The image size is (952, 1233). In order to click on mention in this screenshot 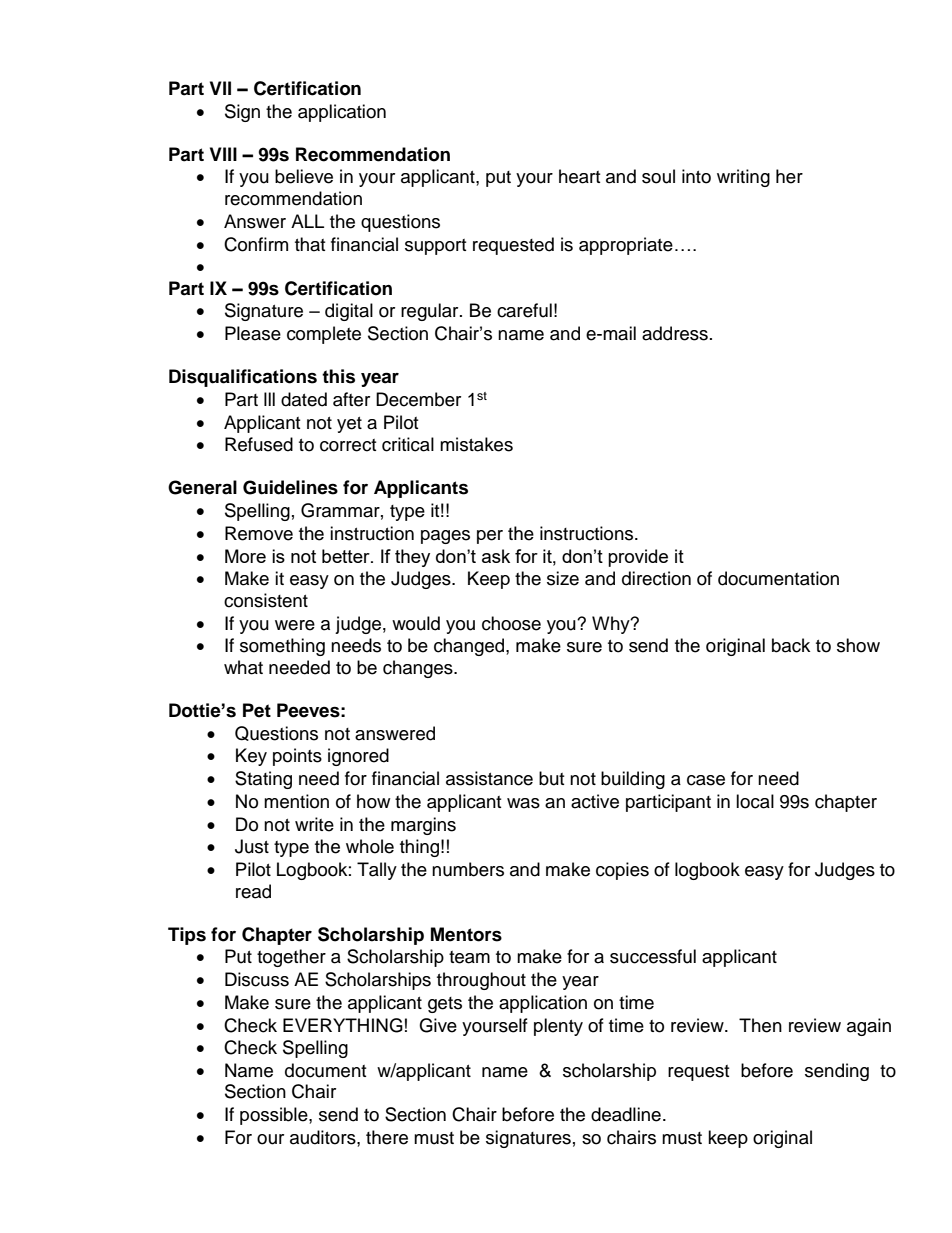, I will do `click(296, 801)`.
